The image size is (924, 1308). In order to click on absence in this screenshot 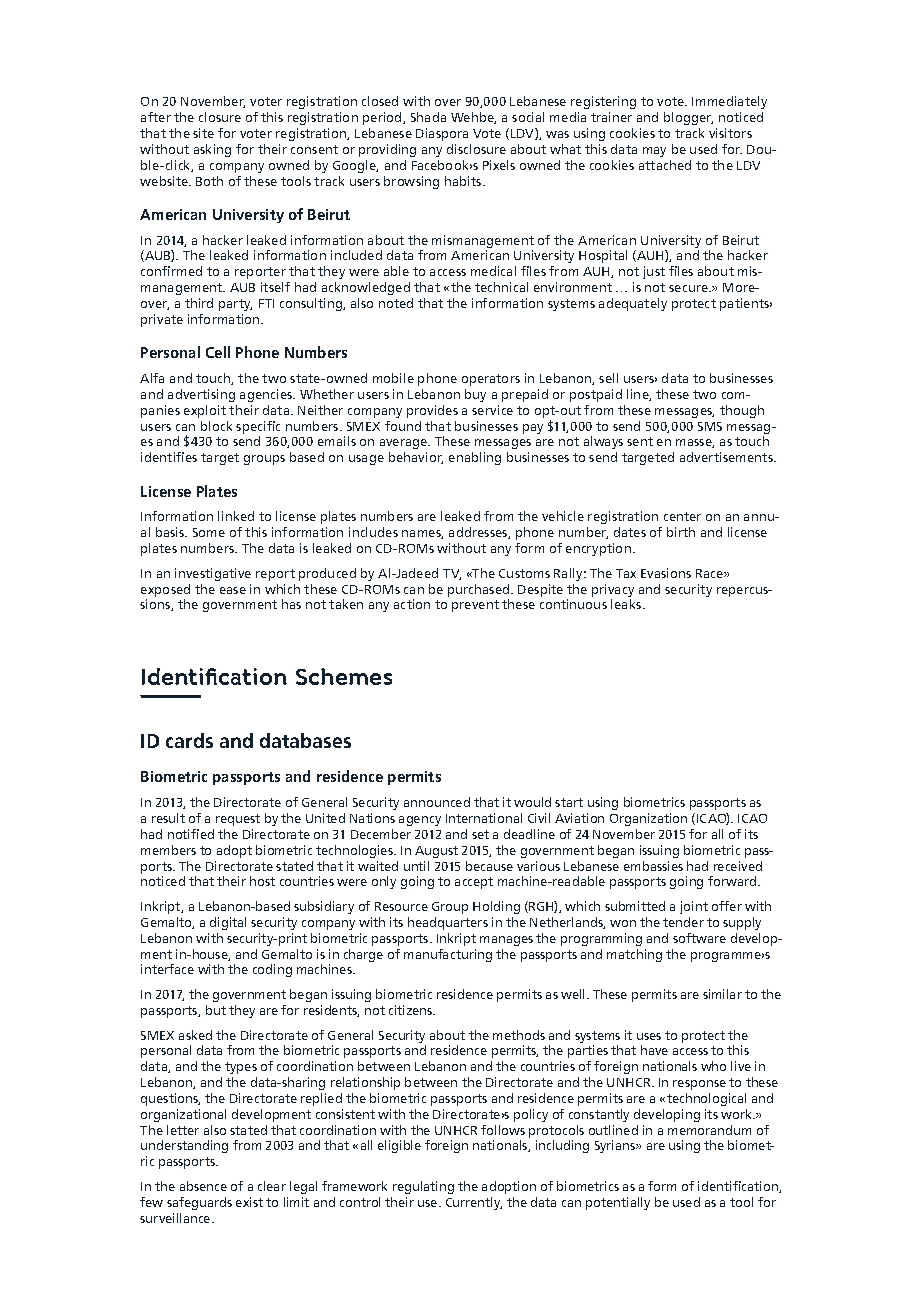, I will do `click(203, 1186)`.
